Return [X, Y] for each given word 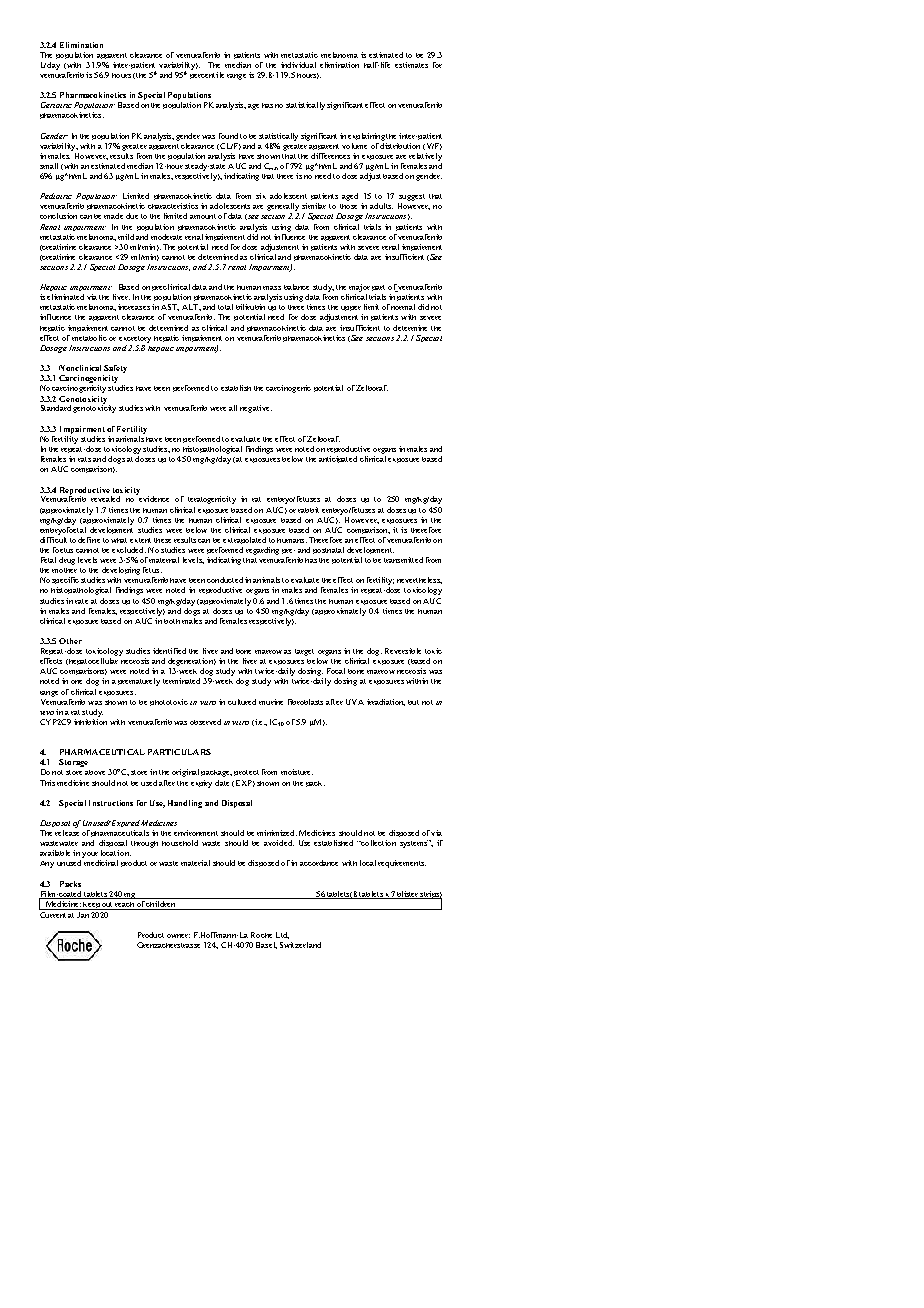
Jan [83, 915]
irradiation [386, 702]
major [359, 289]
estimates [411, 65]
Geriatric [56, 105]
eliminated [65, 297]
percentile [207, 74]
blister [407, 895]
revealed [105, 499]
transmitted [403, 560]
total [225, 307]
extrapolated [244, 540]
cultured [242, 702]
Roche [261, 935]
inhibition [90, 720]
